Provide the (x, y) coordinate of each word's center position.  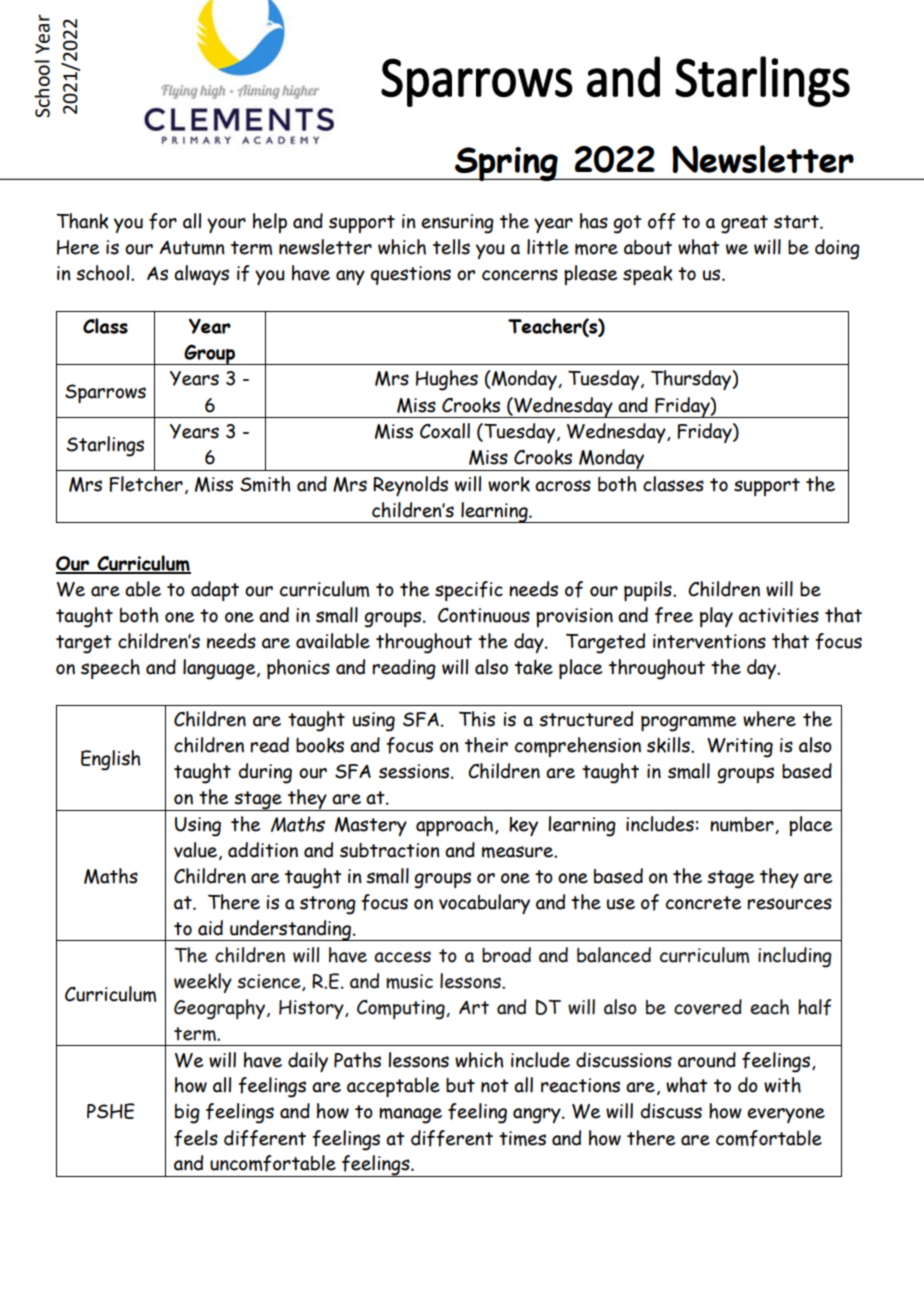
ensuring (457, 224)
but (460, 1085)
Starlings (105, 446)
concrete (703, 903)
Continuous (484, 615)
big (187, 1114)
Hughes (447, 380)
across (563, 486)
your (226, 225)
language (220, 669)
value (197, 851)
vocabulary (484, 904)
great (744, 224)
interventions (709, 641)
